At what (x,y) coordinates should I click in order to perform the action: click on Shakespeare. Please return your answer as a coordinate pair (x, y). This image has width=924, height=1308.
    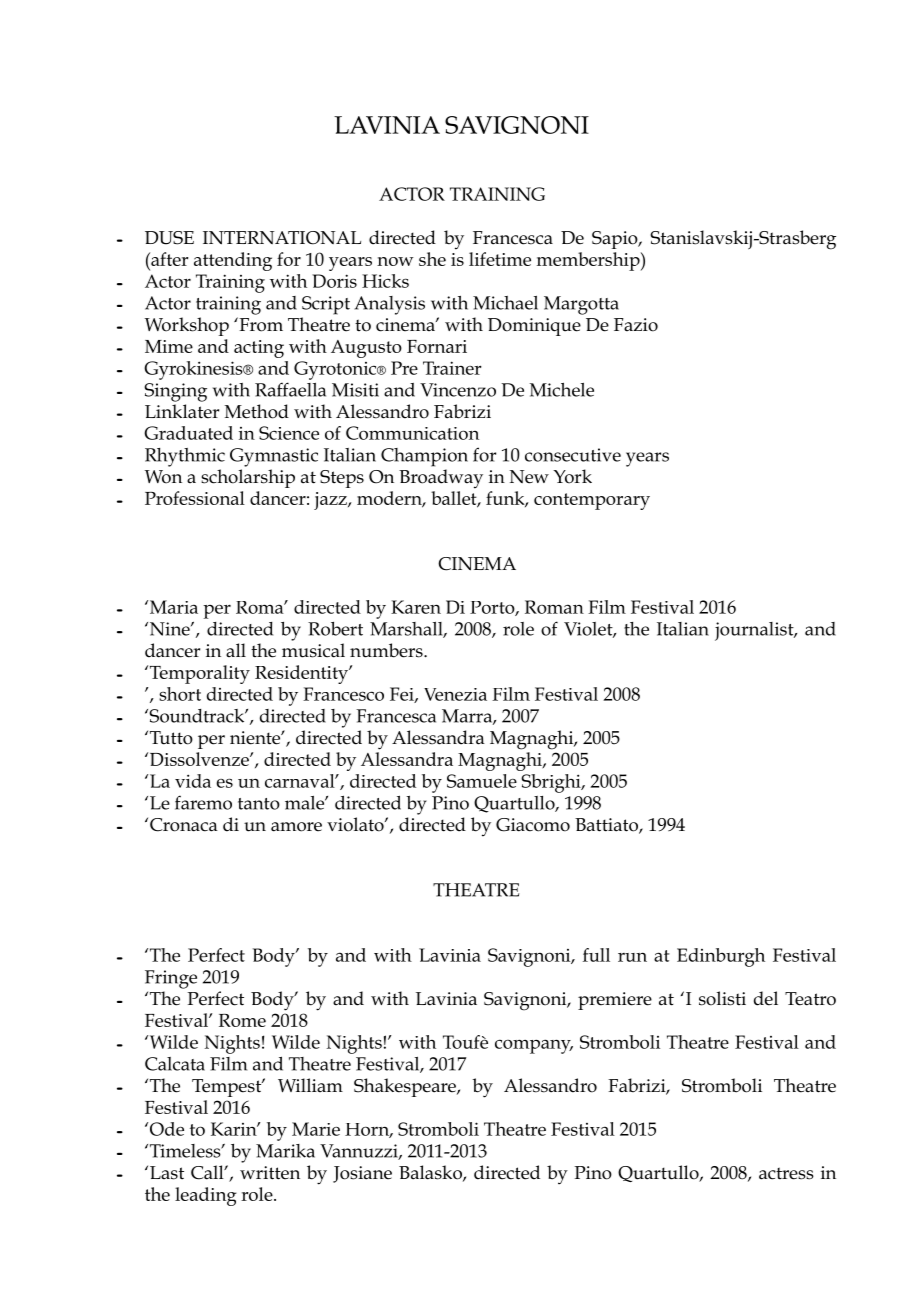
    Looking at the image, I should click on (406, 1087).
